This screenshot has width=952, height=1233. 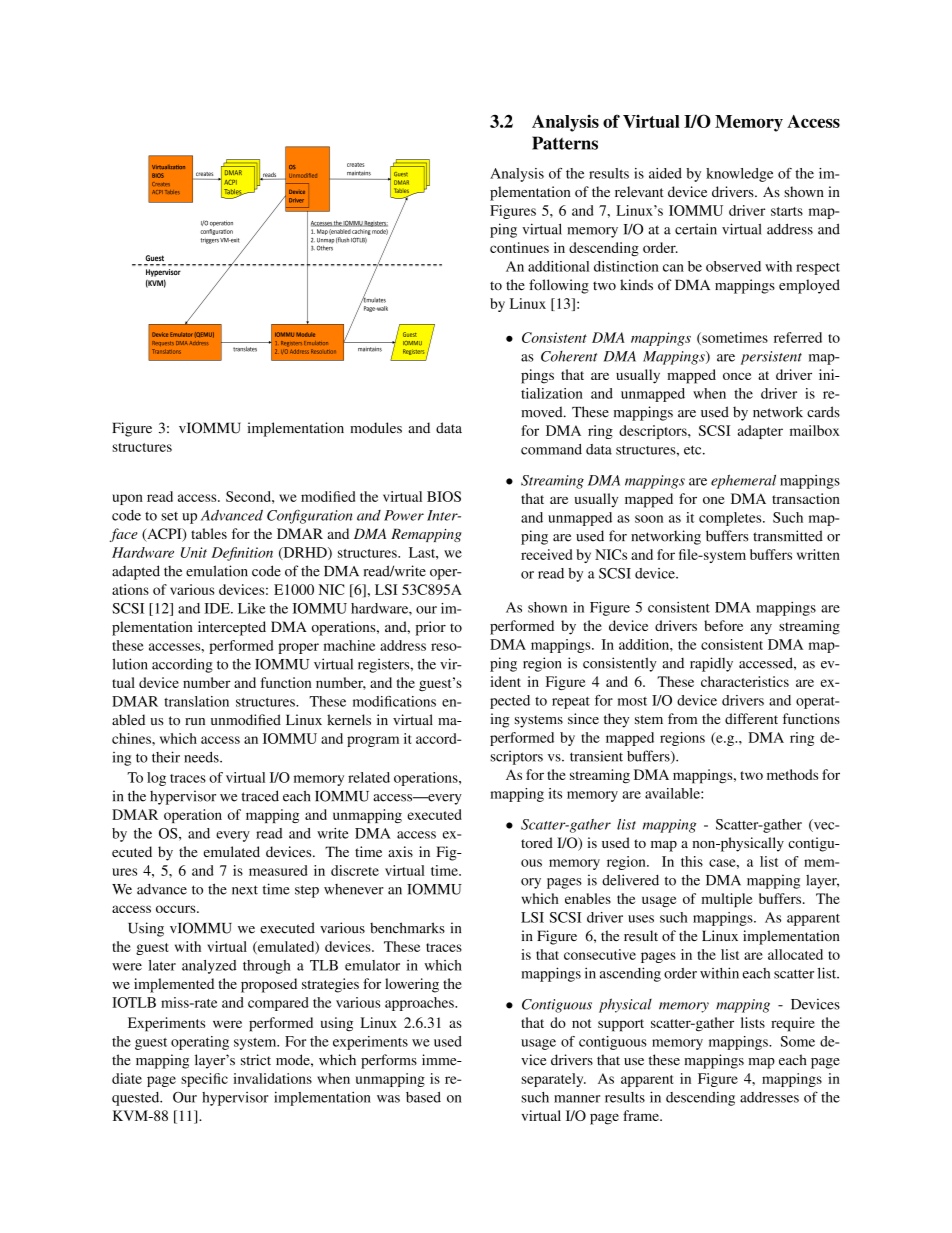 I want to click on specific, so click(x=204, y=1080).
